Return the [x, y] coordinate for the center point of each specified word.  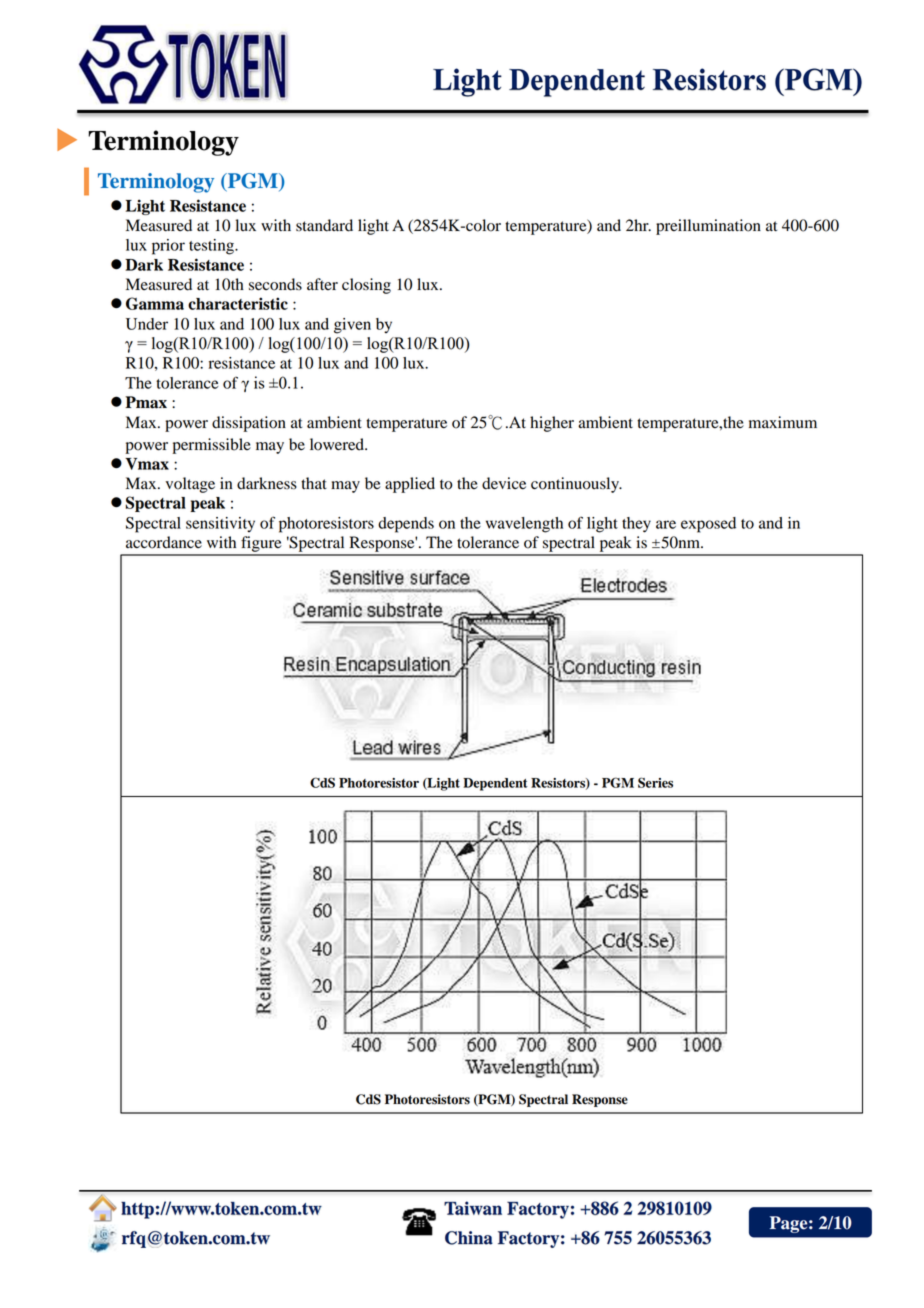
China [469, 1238]
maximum [783, 422]
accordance [164, 542]
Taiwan [473, 1208]
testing [212, 247]
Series [655, 782]
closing [366, 286]
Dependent [495, 784]
